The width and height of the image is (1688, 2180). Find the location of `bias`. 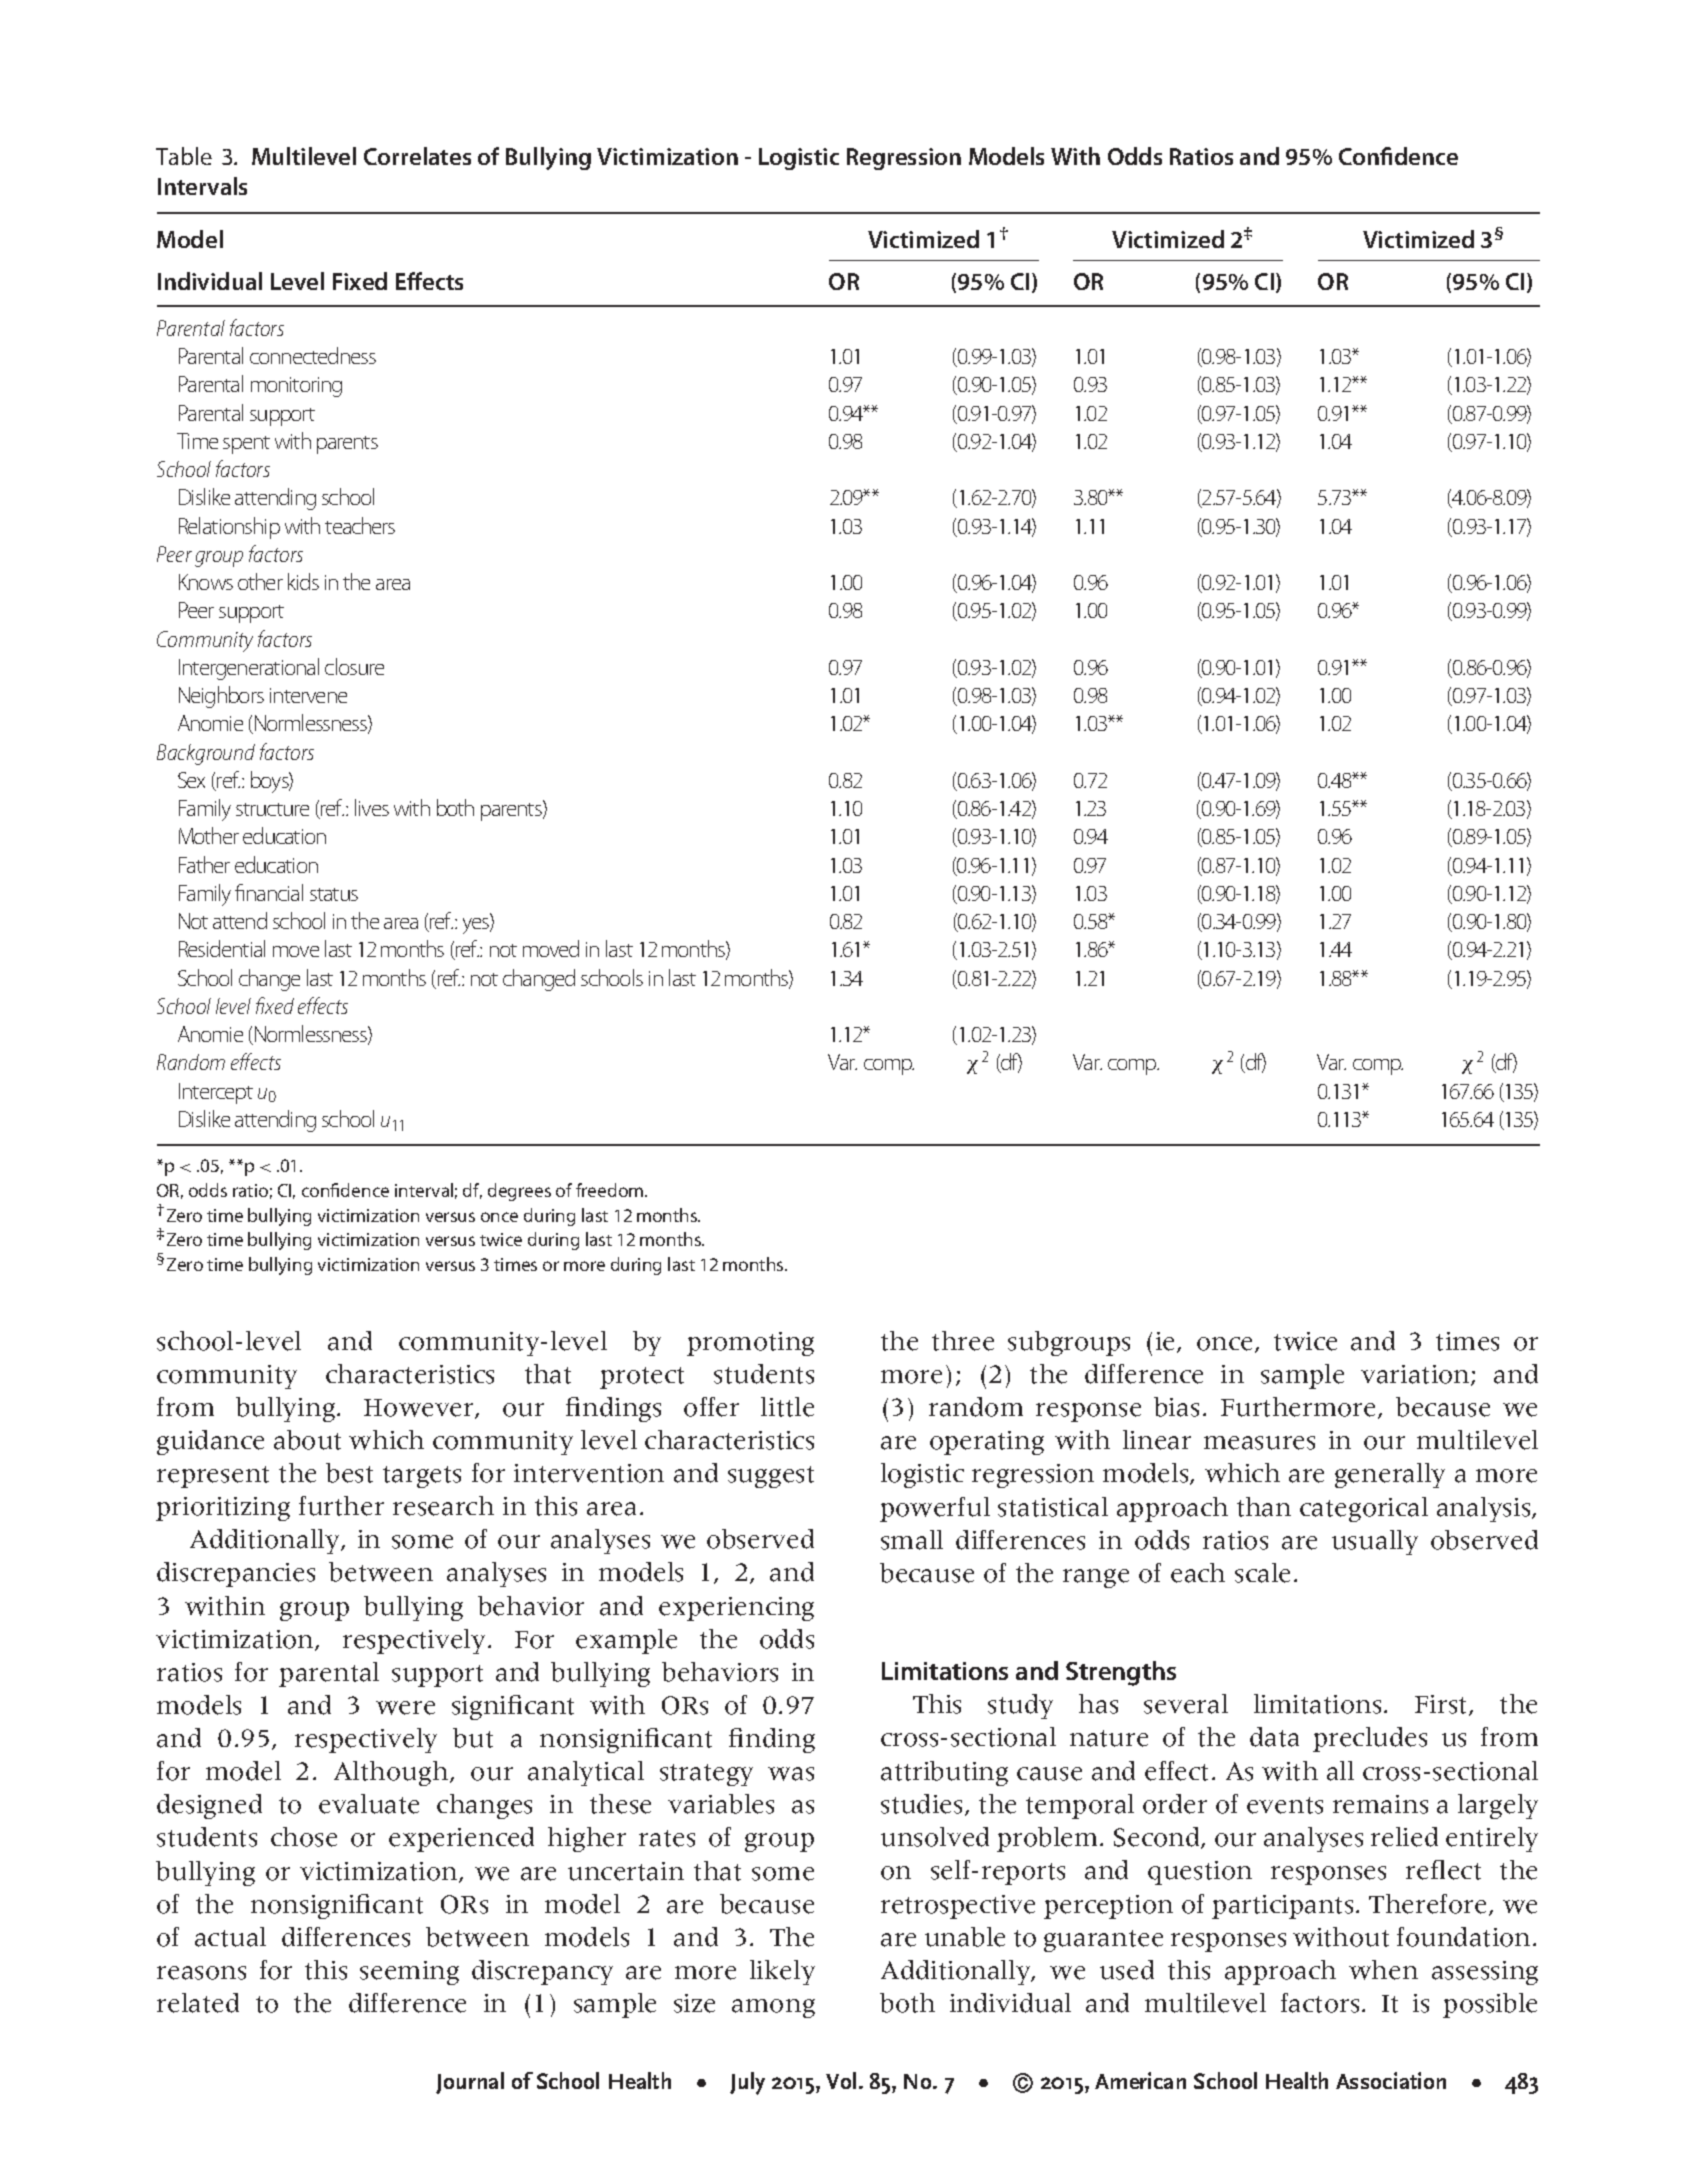

bias is located at coordinates (1176, 1407).
